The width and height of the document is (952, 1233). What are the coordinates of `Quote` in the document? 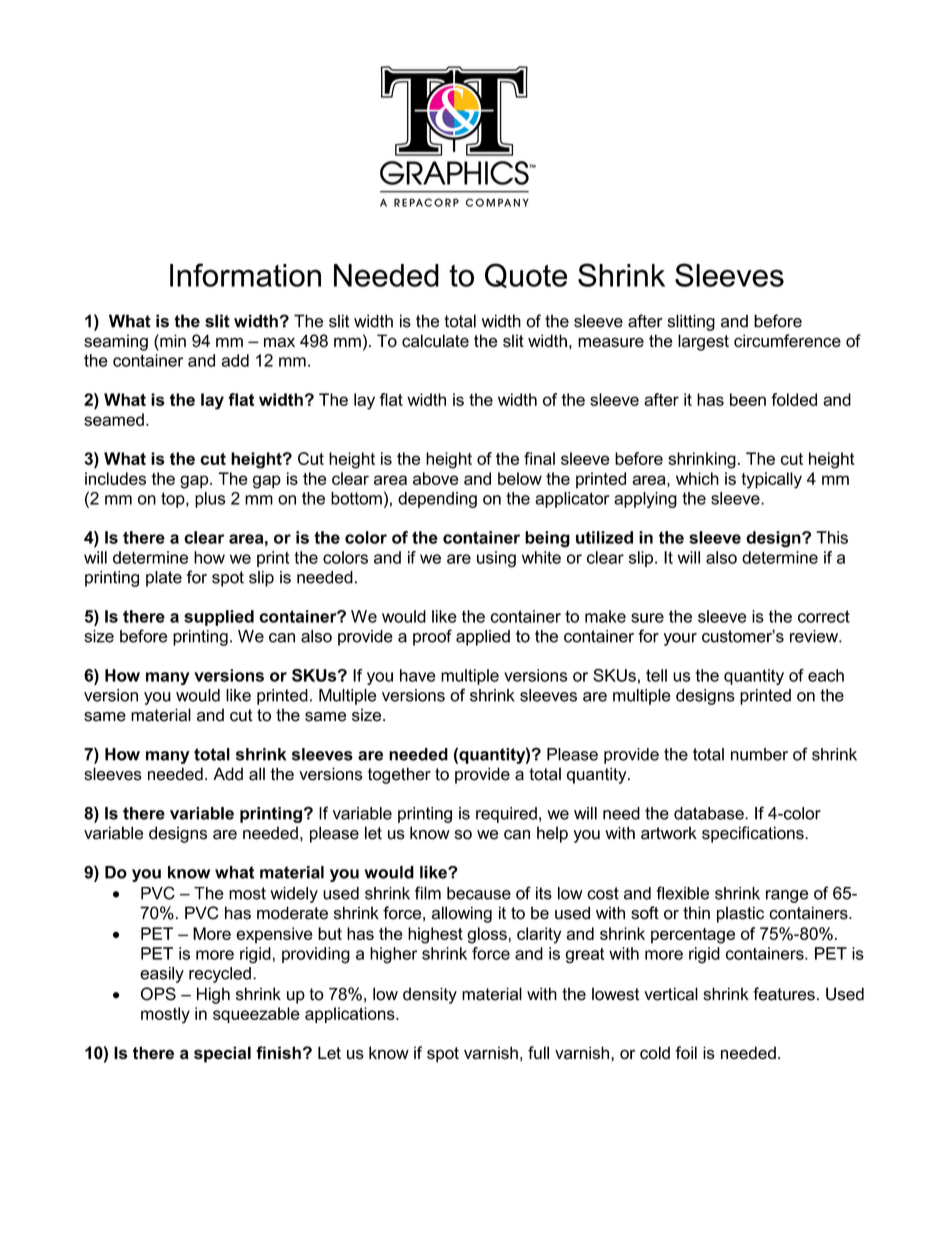 It's located at (526, 275).
